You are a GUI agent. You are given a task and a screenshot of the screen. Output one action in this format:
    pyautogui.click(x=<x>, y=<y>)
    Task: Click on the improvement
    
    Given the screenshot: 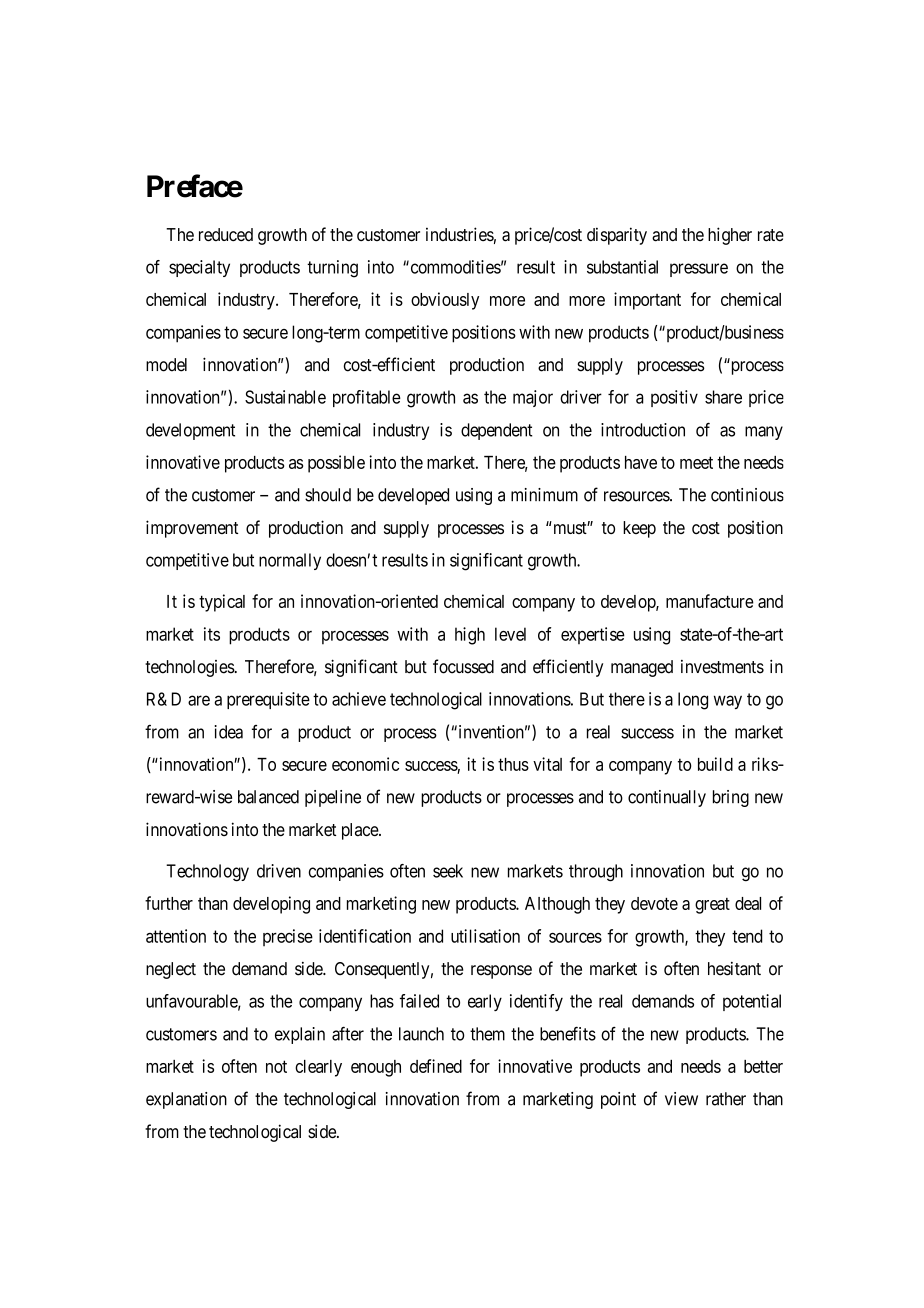 What is the action you would take?
    pyautogui.click(x=192, y=529)
